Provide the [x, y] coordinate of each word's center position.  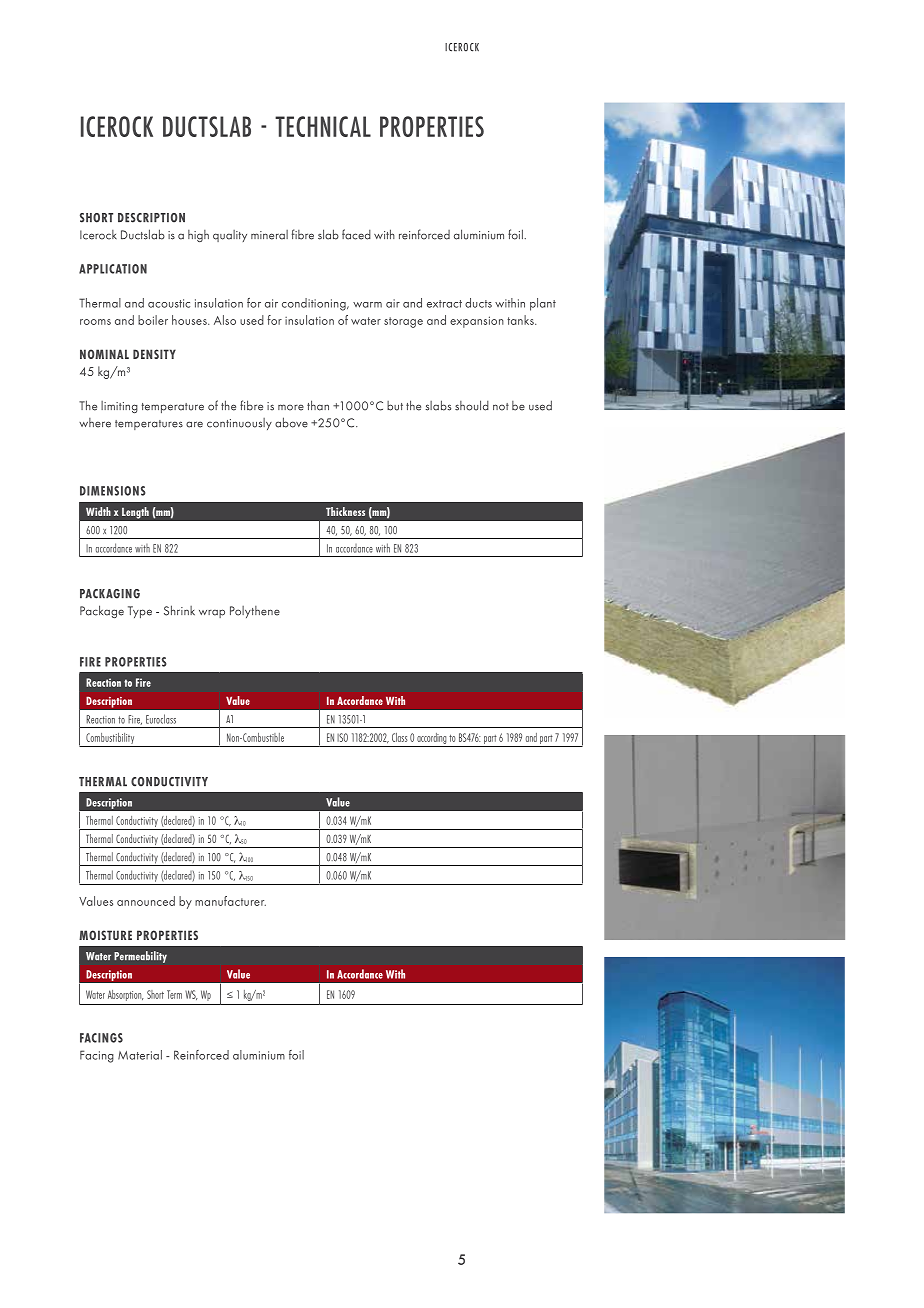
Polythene [255, 612]
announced [146, 901]
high [198, 236]
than [318, 405]
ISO [342, 737]
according [431, 738]
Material [140, 1055]
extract [444, 304]
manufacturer [230, 901]
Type [140, 612]
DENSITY [154, 354]
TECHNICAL [323, 126]
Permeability [140, 957]
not [501, 407]
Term [174, 994]
